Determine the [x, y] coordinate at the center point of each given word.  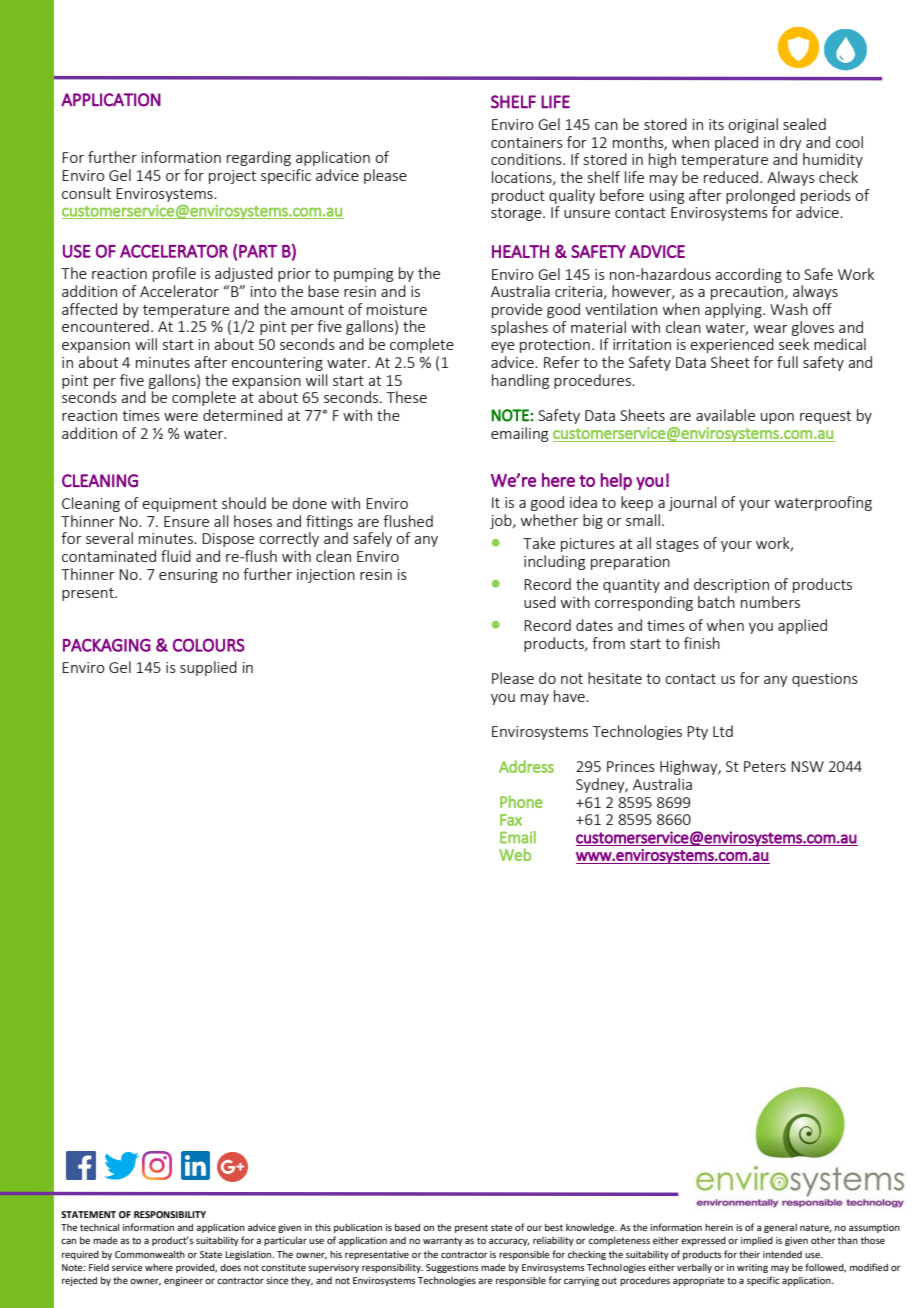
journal [692, 503]
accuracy [509, 1242]
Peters [765, 766]
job [502, 521]
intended [782, 1254]
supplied [208, 668]
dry [791, 143]
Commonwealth [150, 1254]
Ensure [186, 521]
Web [515, 854]
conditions [527, 159]
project [232, 177]
